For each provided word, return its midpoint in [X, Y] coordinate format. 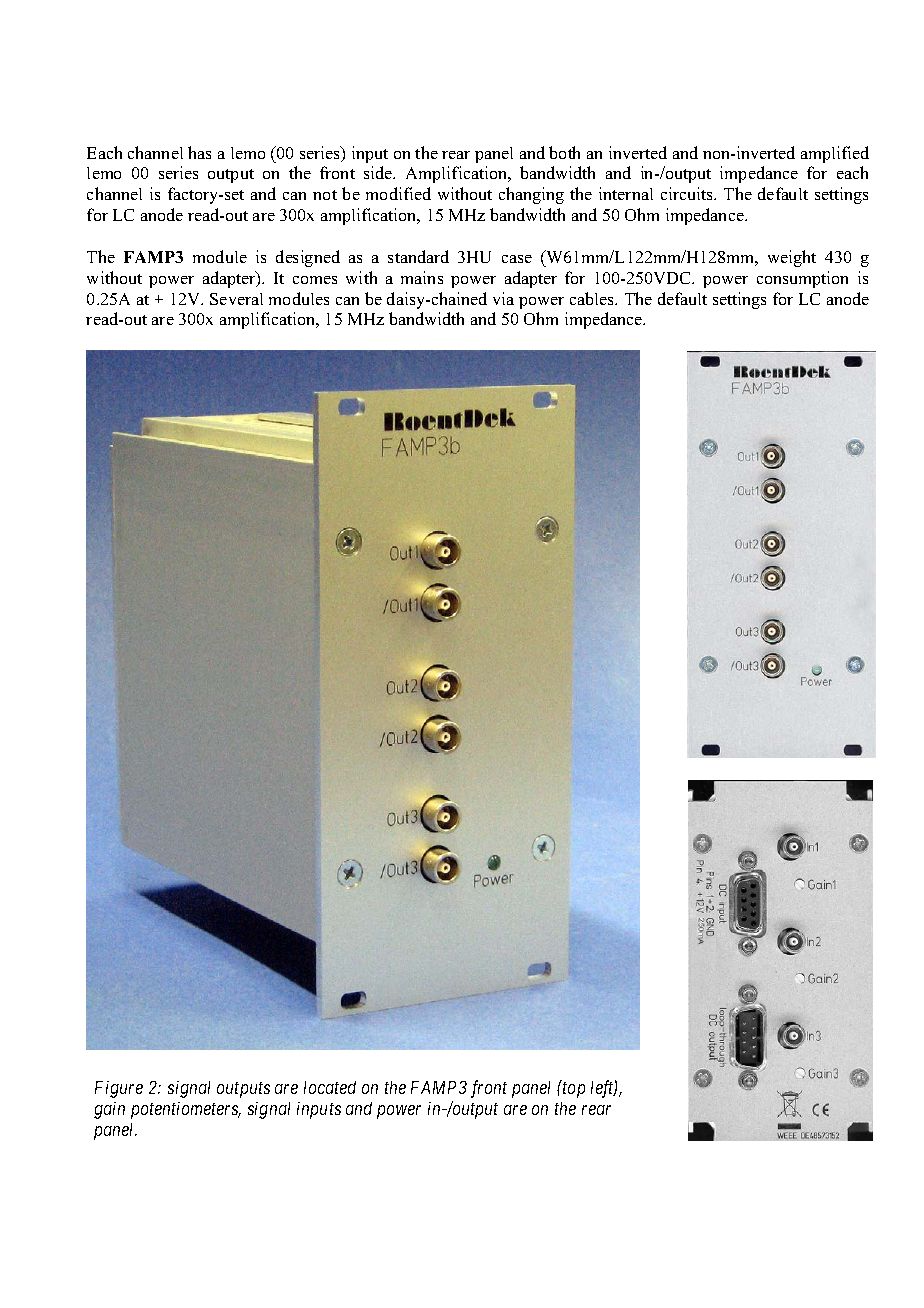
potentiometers [186, 1110]
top [574, 1090]
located [330, 1087]
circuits [688, 193]
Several [236, 299]
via [503, 298]
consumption [802, 279]
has [199, 152]
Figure [119, 1089]
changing [531, 195]
